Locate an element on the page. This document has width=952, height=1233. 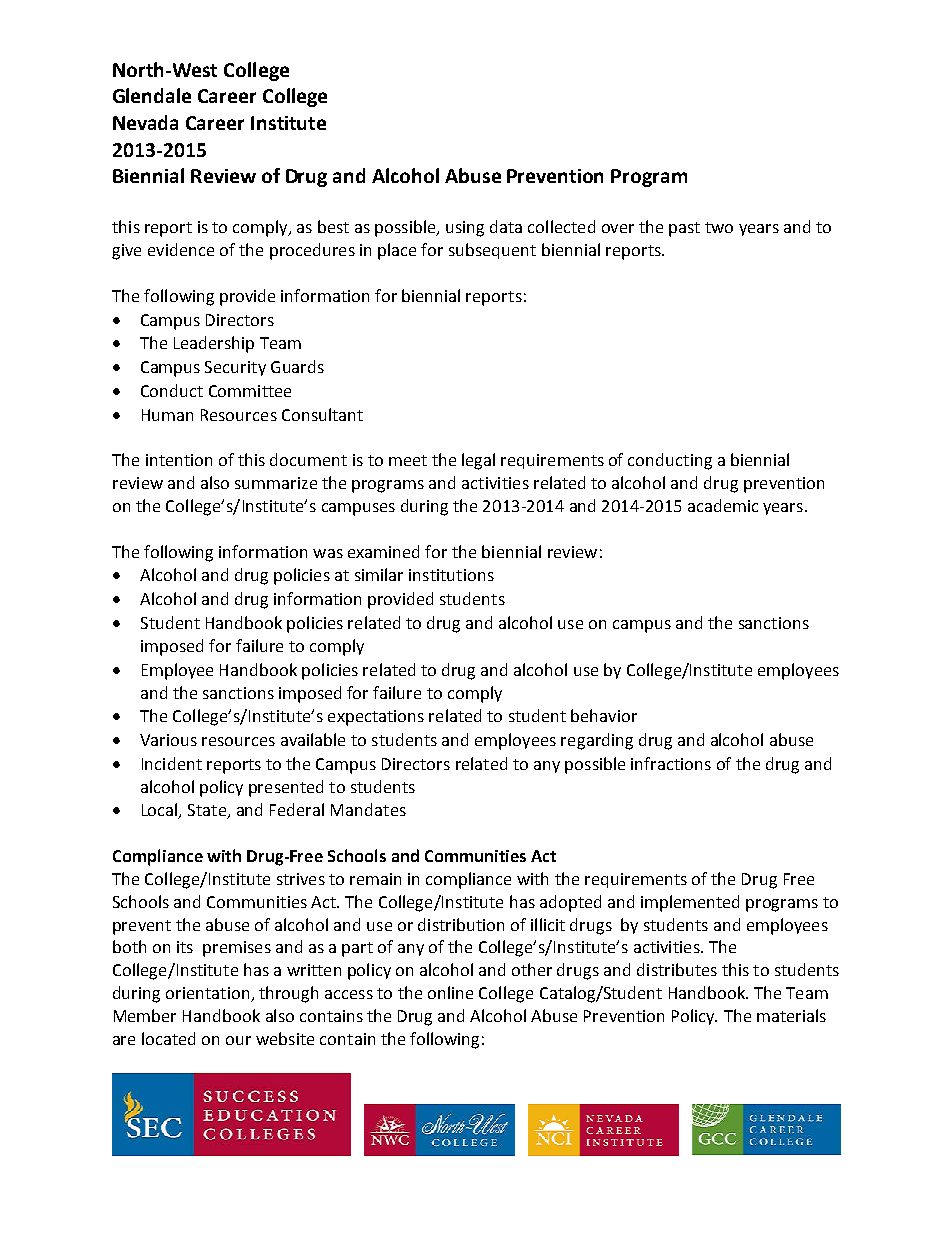
using is located at coordinates (465, 229).
